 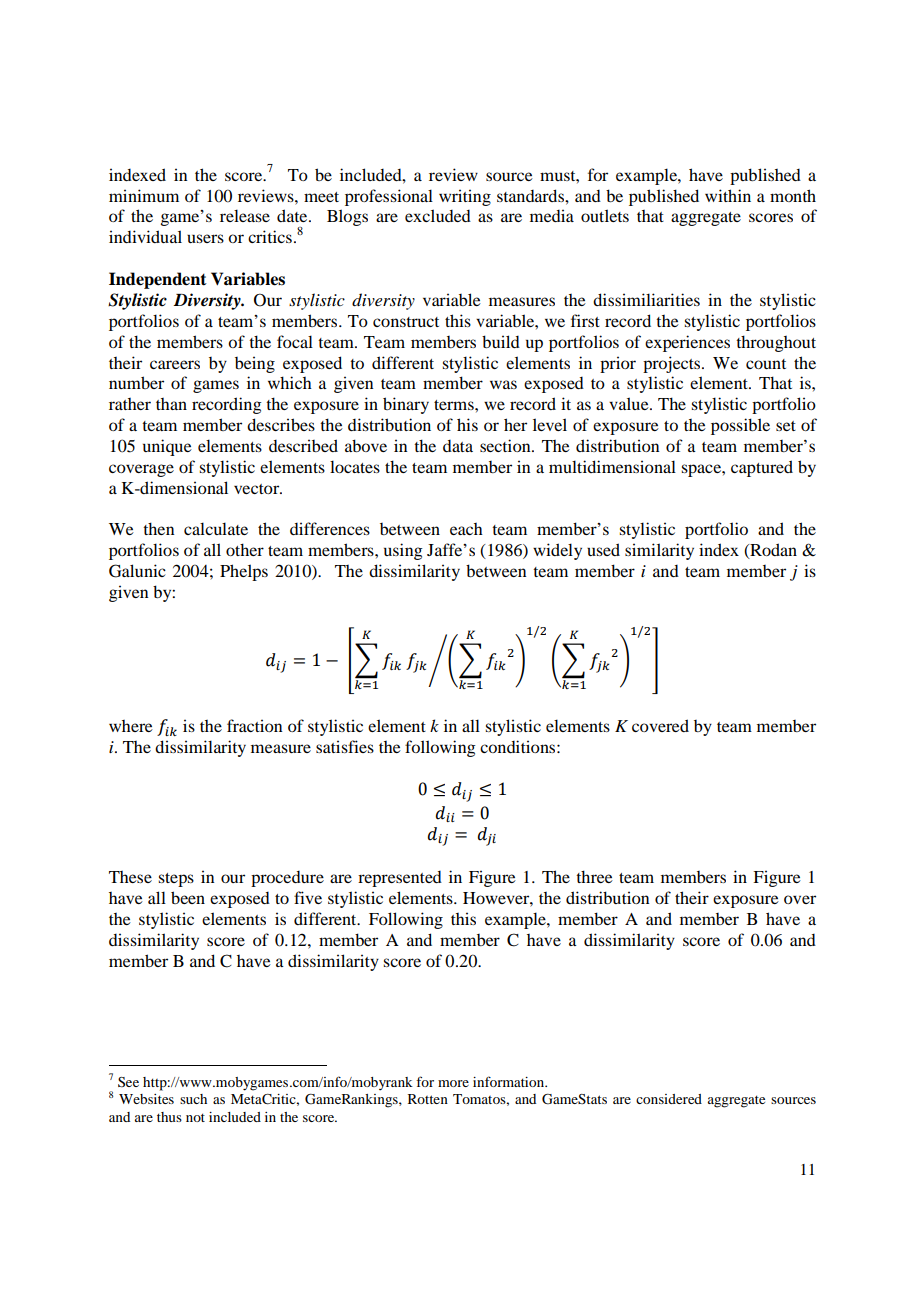 I want to click on fraction, so click(x=255, y=725).
